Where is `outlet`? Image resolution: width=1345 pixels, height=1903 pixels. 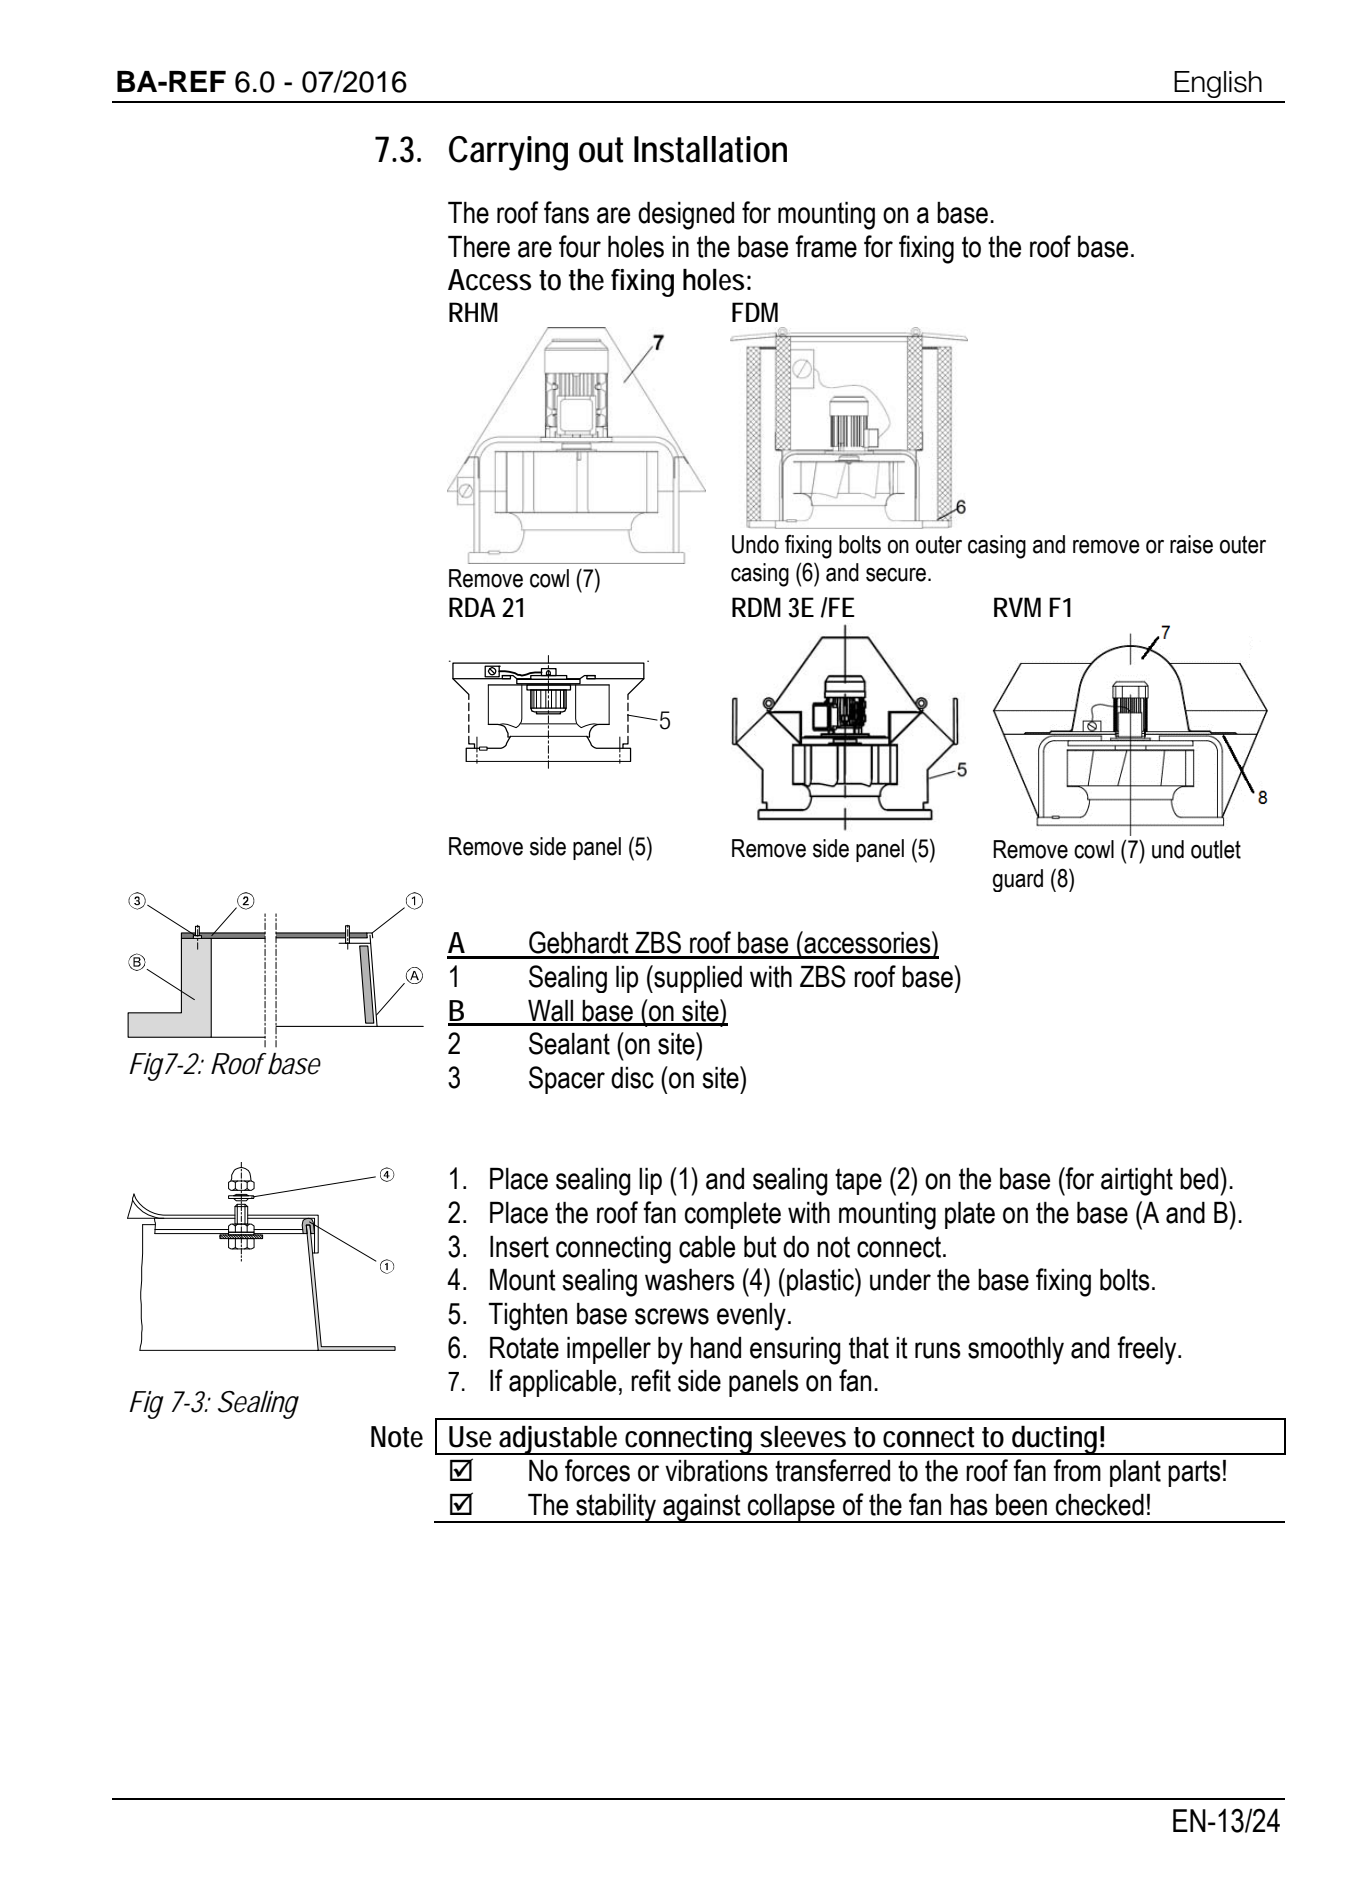
outlet is located at coordinates (1216, 849).
